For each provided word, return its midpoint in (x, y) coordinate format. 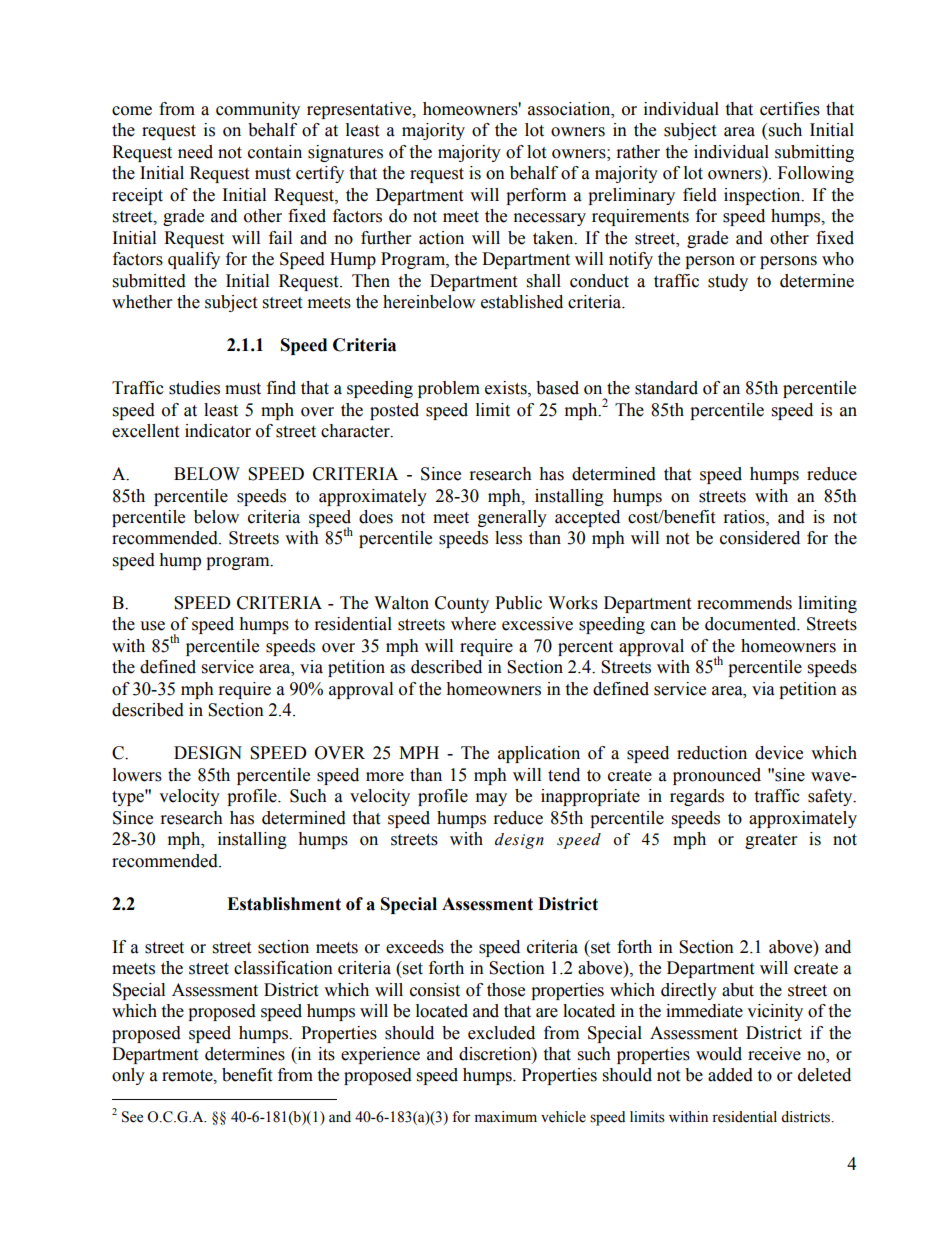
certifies (790, 109)
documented (752, 624)
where (473, 624)
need (195, 152)
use (152, 626)
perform (536, 196)
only (128, 1076)
